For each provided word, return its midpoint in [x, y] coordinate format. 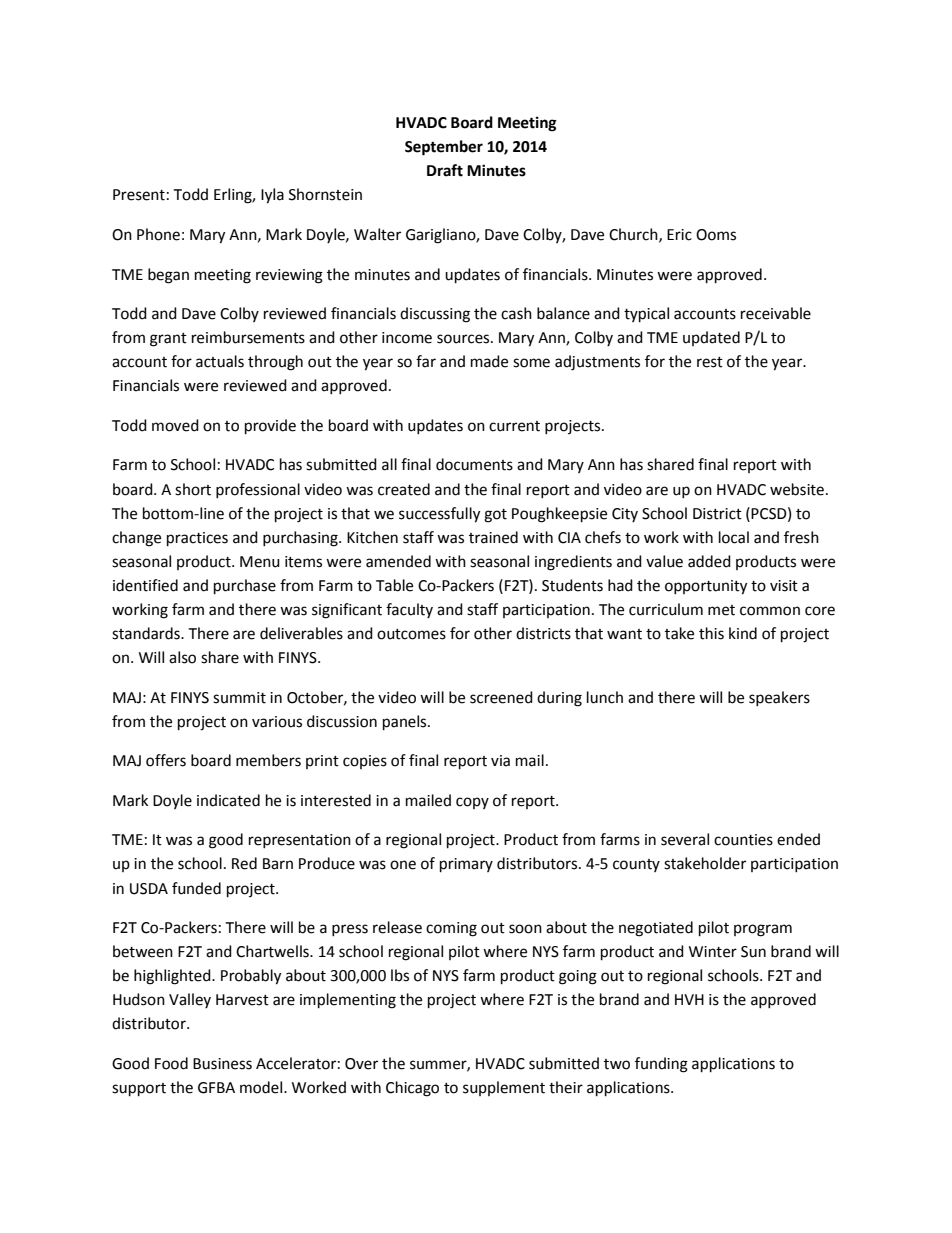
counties [743, 840]
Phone [158, 234]
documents [474, 464]
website [797, 489]
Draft [445, 170]
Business [222, 1064]
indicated [228, 800]
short [193, 489]
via [500, 761]
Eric [679, 235]
